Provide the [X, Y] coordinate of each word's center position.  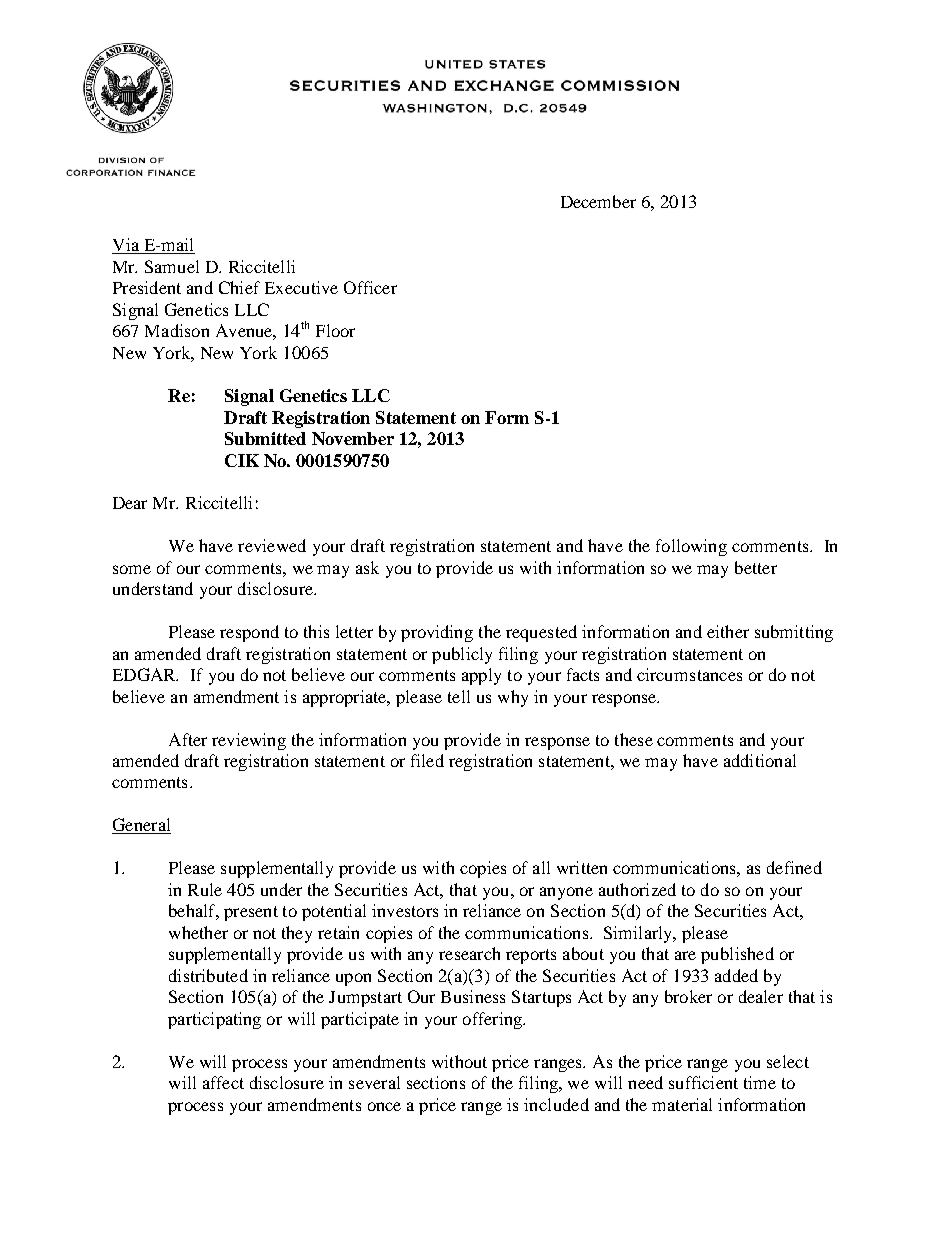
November [353, 438]
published [737, 955]
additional [760, 760]
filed [427, 760]
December [598, 201]
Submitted [265, 438]
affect [223, 1082]
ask [367, 567]
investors [405, 910]
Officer [370, 287]
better [756, 567]
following [691, 547]
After [188, 739]
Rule [205, 889]
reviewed [272, 545]
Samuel [172, 266]
